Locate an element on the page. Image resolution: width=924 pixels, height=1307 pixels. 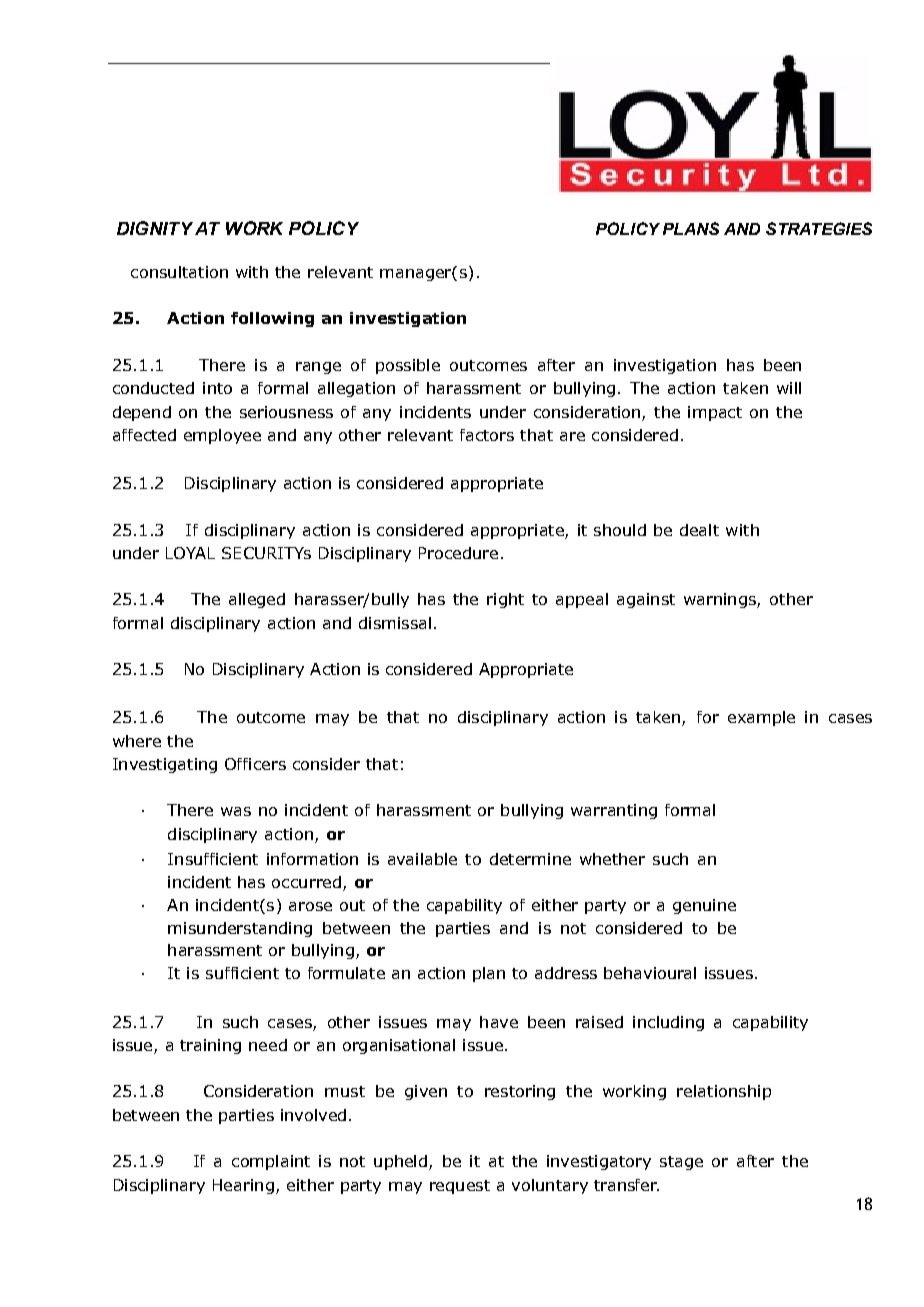
LOYAL is located at coordinates (190, 553).
